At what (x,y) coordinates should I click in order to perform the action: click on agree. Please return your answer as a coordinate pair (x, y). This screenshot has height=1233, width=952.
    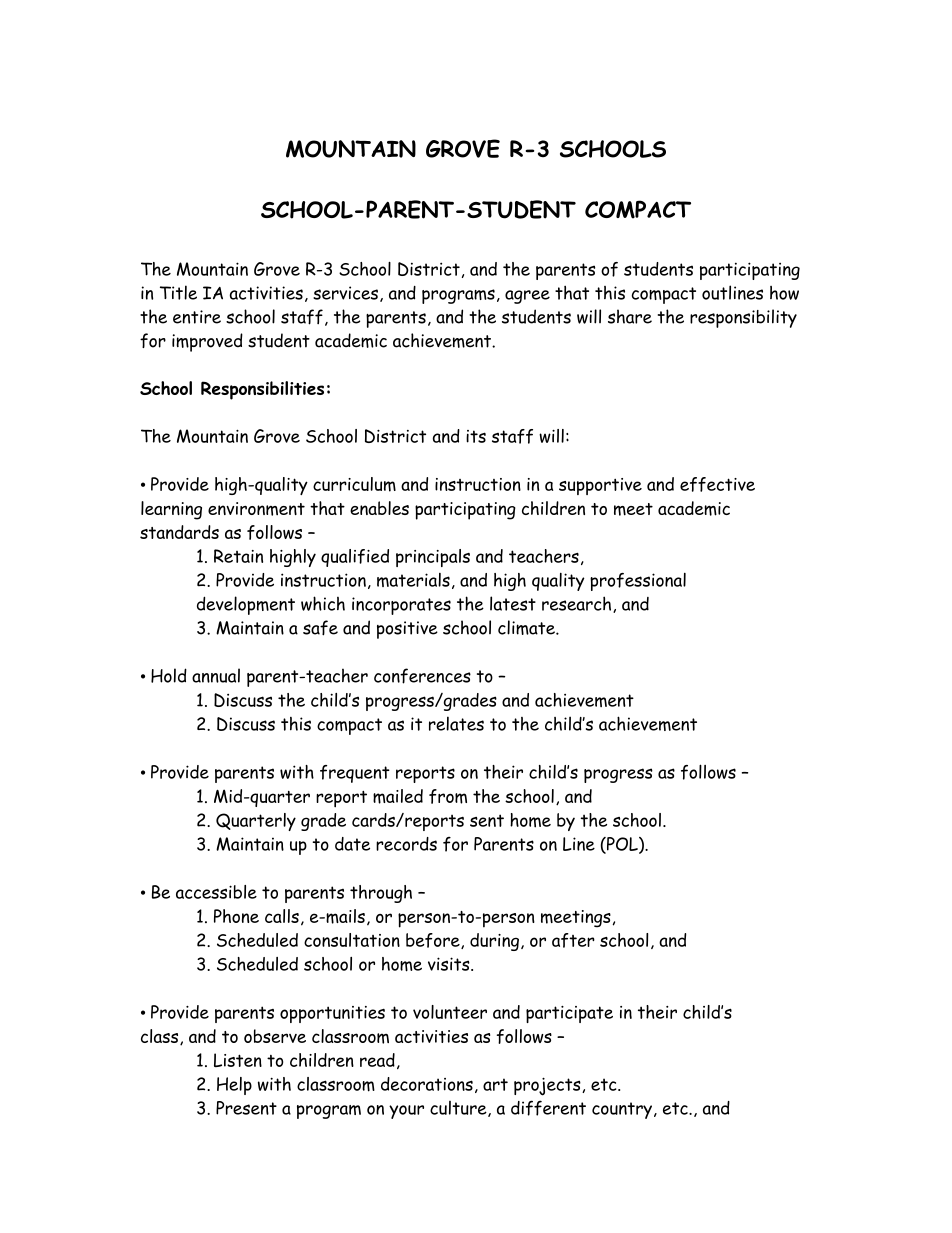
    Looking at the image, I should click on (527, 297).
